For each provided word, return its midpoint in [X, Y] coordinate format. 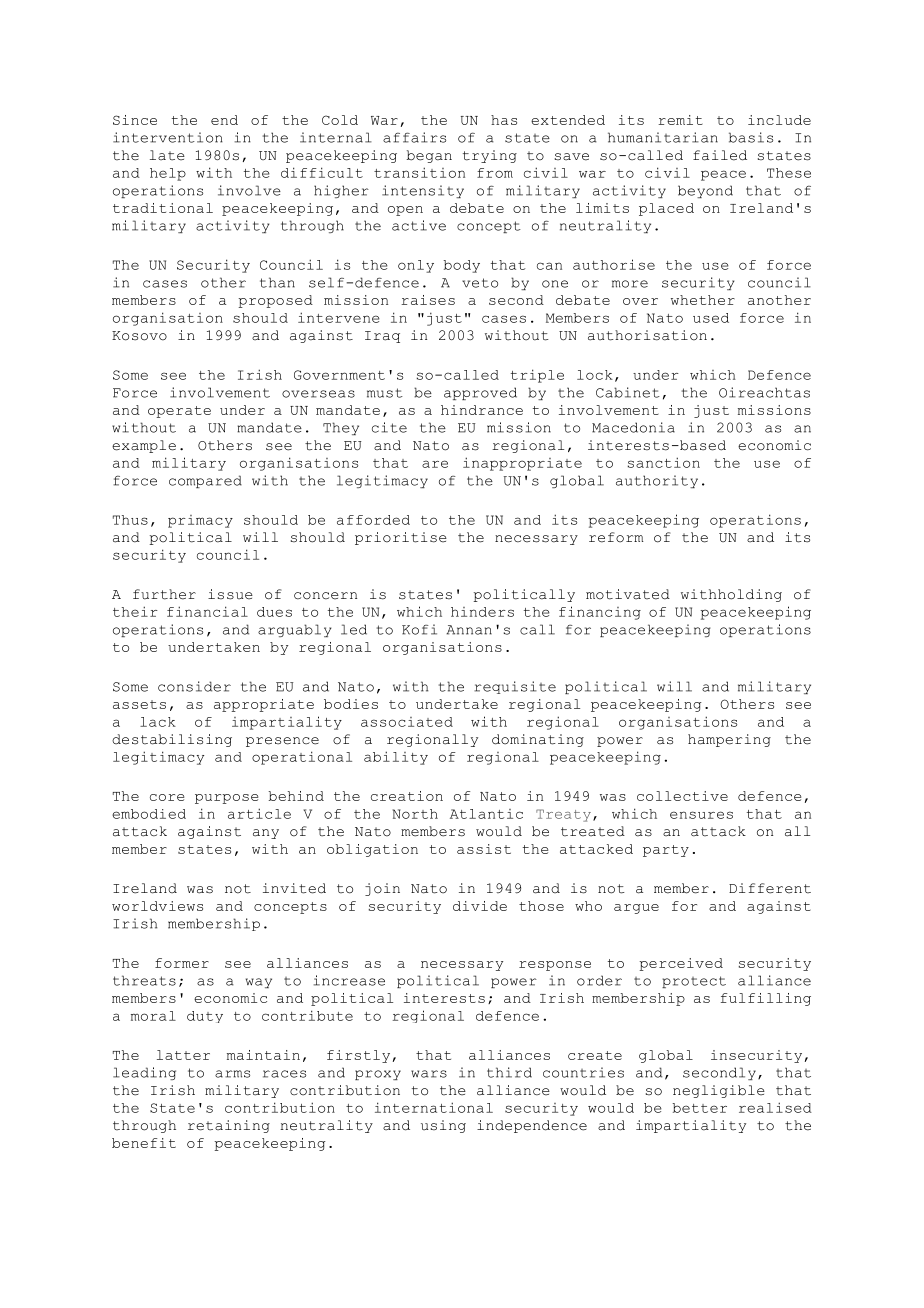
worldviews [157, 906]
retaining [229, 1126]
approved [480, 393]
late [167, 155]
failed [720, 155]
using [443, 1126]
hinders [482, 612]
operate [179, 412]
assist [484, 849]
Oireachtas [764, 392]
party [666, 851]
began [429, 156]
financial [207, 611]
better [699, 1108]
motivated [628, 594]
